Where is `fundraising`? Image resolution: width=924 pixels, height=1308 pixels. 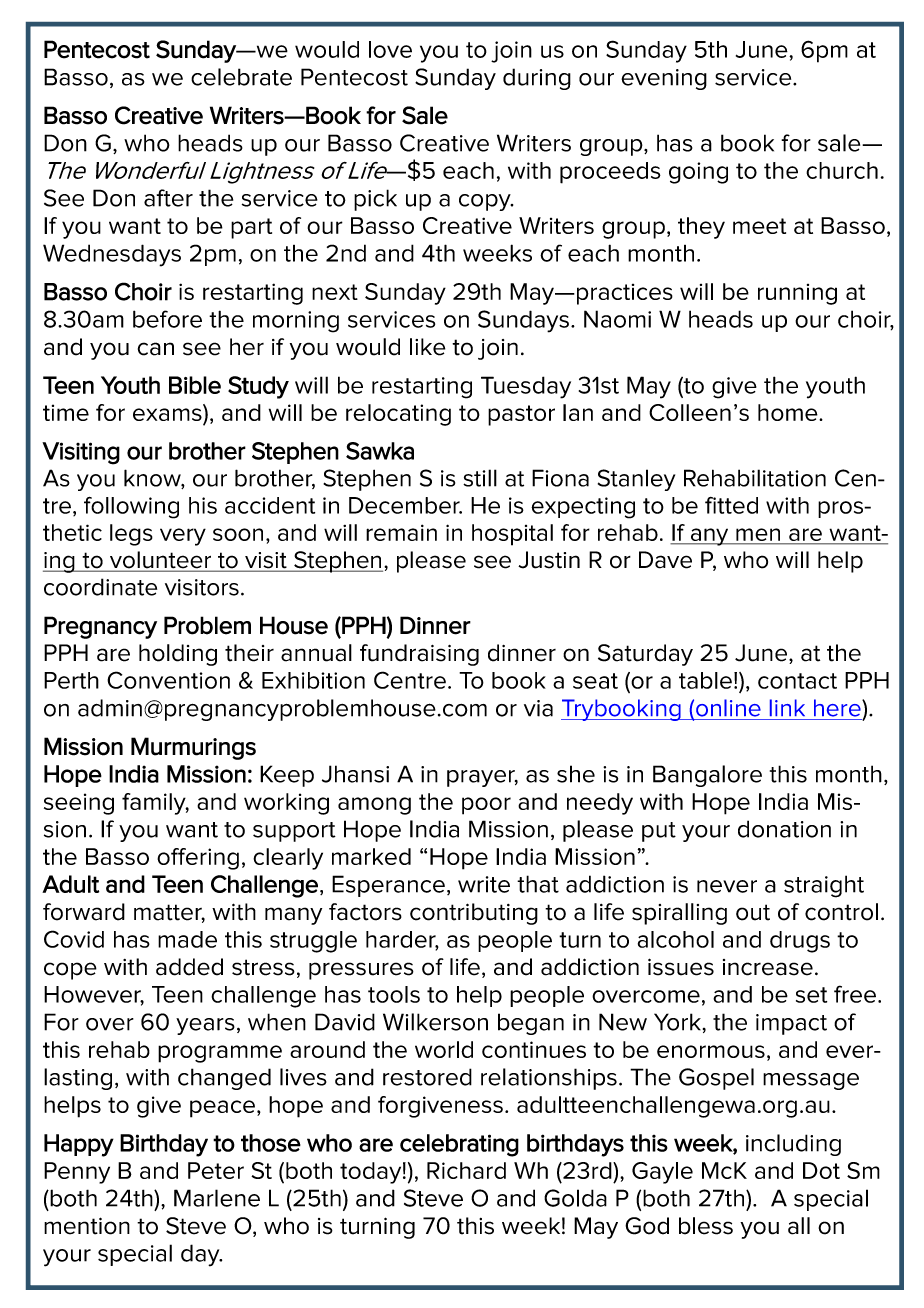
fundraising is located at coordinates (419, 655).
